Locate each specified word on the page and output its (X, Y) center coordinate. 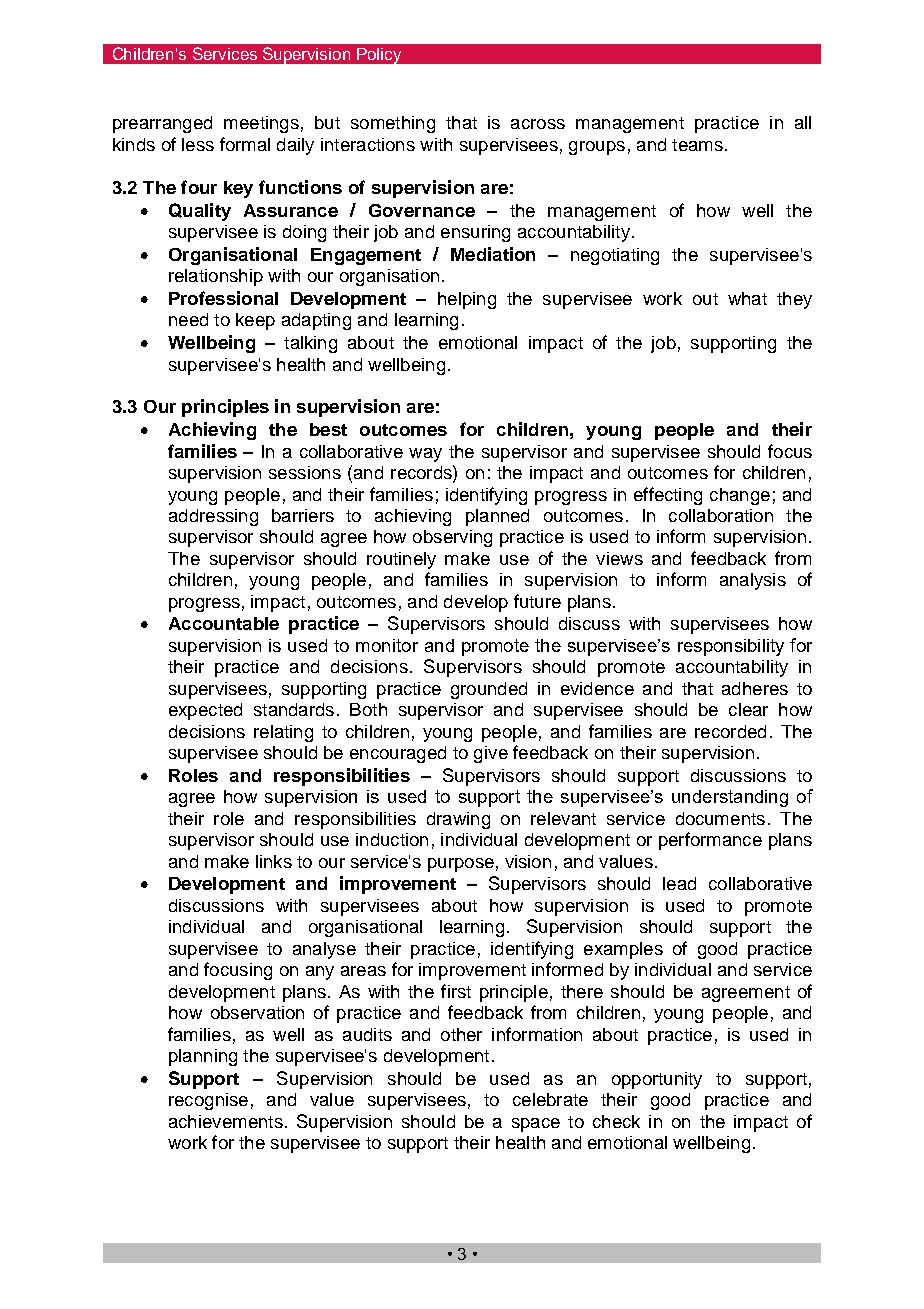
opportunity (657, 1080)
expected (205, 711)
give (491, 754)
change (740, 496)
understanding (730, 798)
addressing (213, 517)
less (198, 144)
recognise (208, 1101)
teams (697, 145)
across (538, 124)
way (425, 455)
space (536, 1125)
